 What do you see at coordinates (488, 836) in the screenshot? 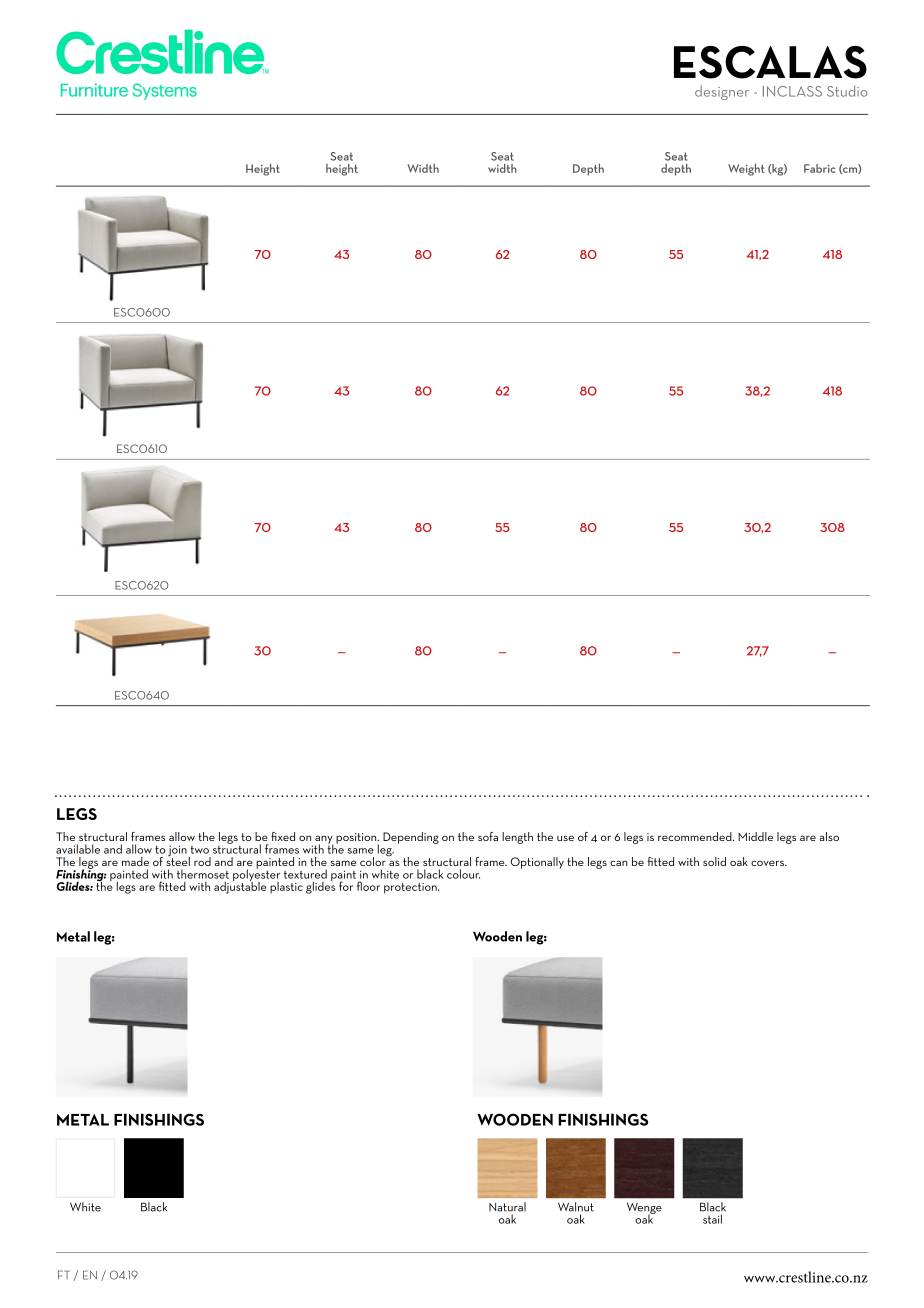
I see `sofa` at bounding box center [488, 836].
